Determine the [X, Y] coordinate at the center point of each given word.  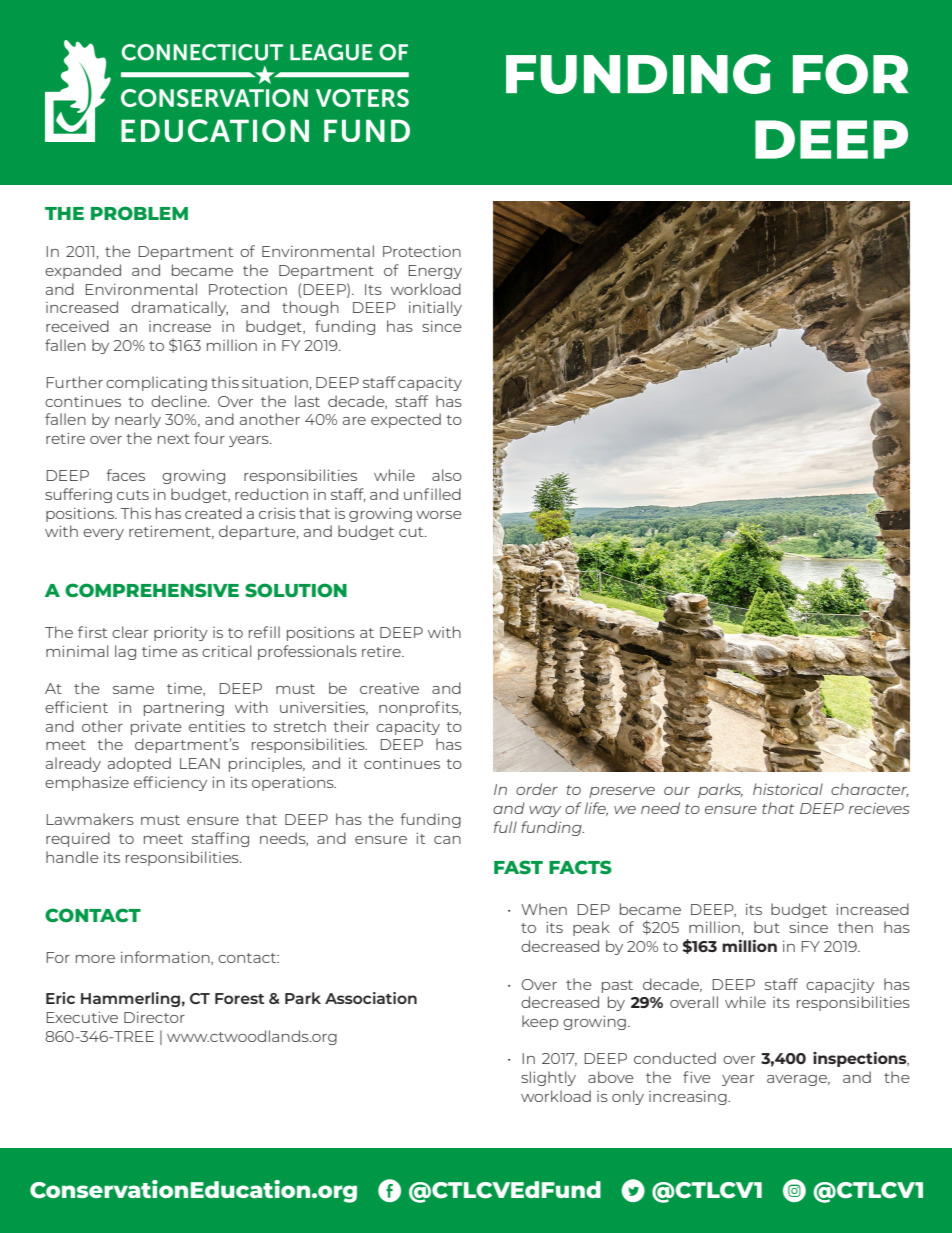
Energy [435, 272]
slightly [548, 1078]
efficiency [170, 783]
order [537, 789]
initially [435, 308]
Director [154, 1017]
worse [439, 515]
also [447, 475]
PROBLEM [139, 213]
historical [788, 789]
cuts [133, 495]
